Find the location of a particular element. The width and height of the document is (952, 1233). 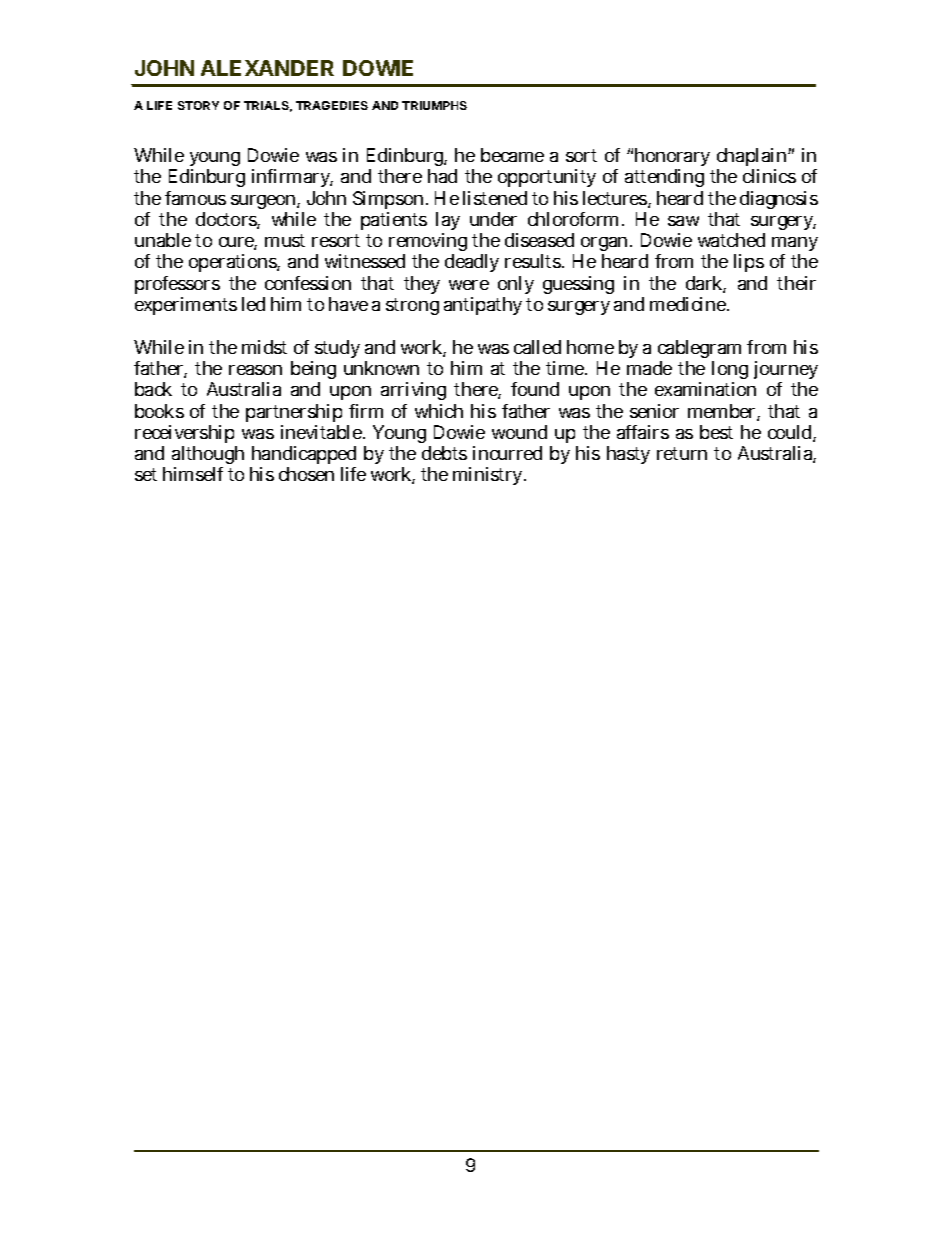

professors is located at coordinates (177, 285).
